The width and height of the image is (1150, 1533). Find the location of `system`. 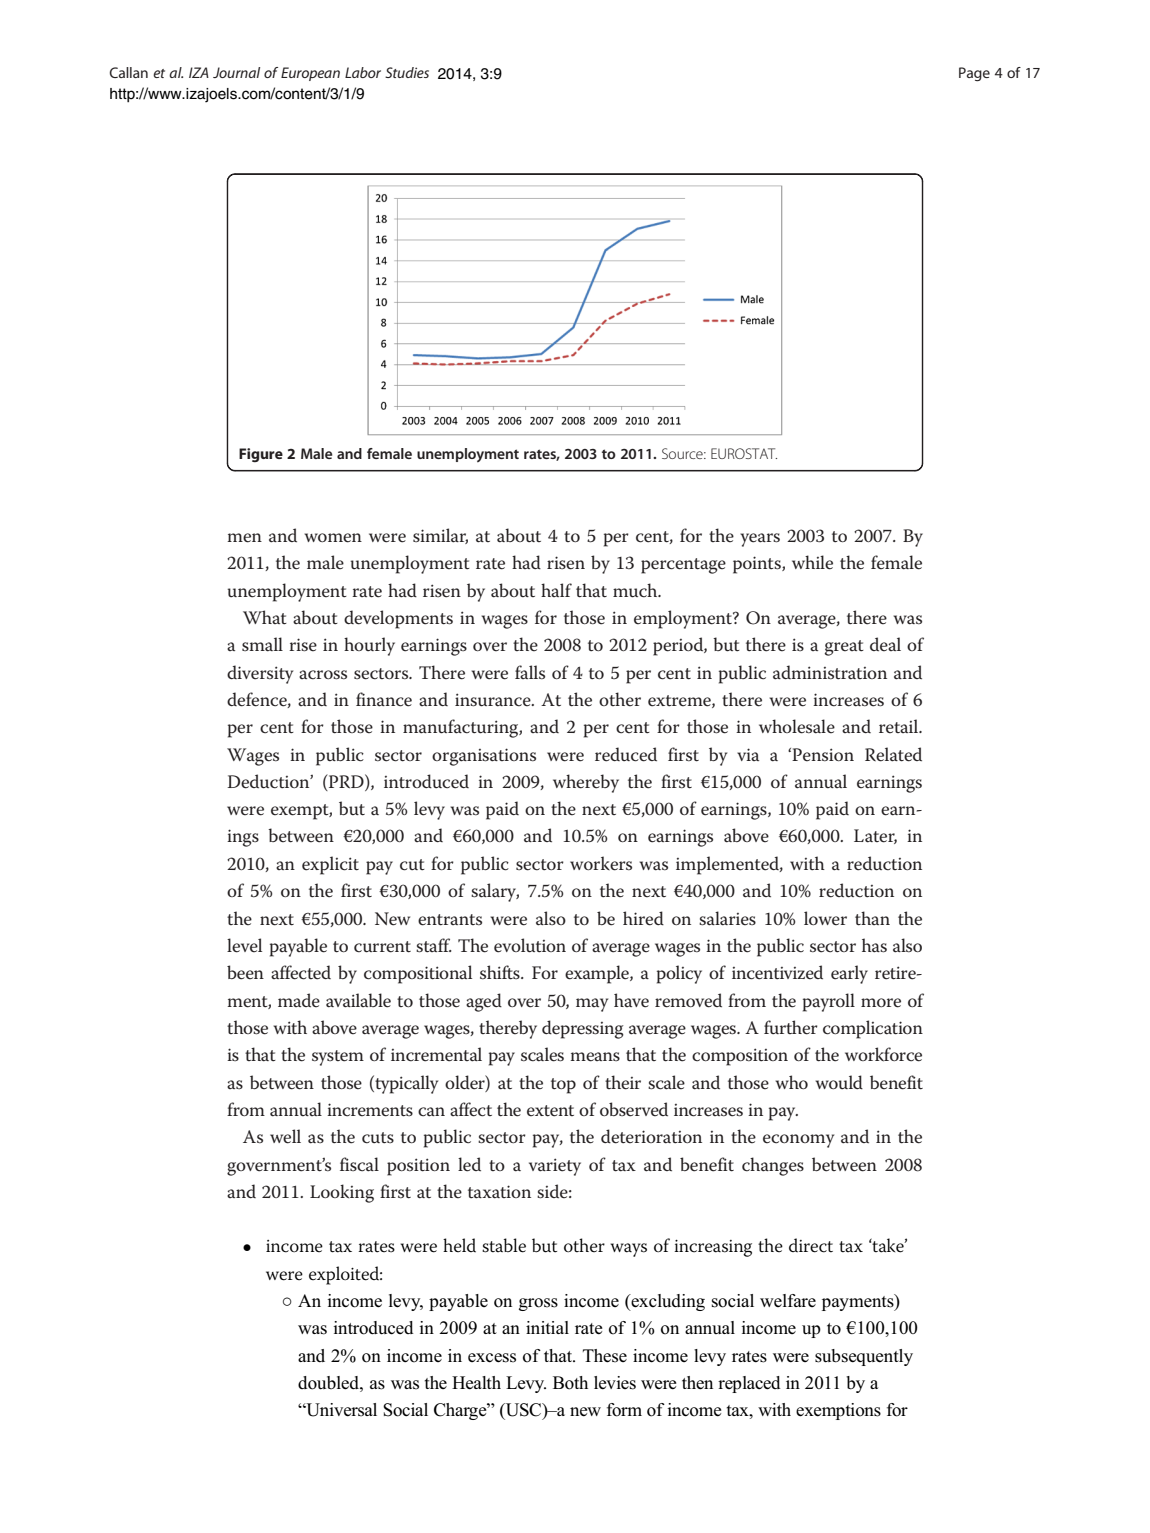

system is located at coordinates (338, 1058).
